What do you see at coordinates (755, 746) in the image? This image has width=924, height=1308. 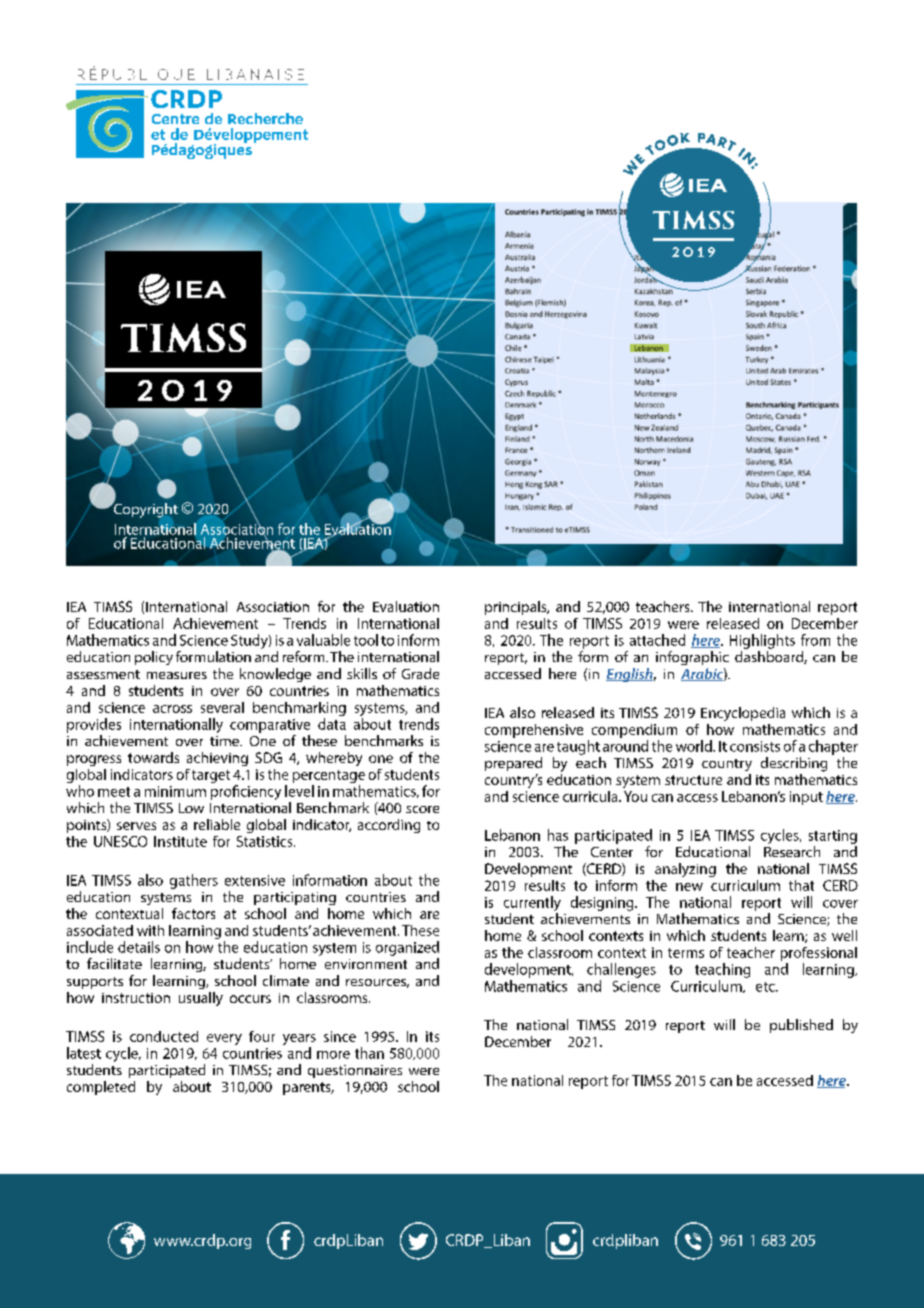 I see `consists` at bounding box center [755, 746].
